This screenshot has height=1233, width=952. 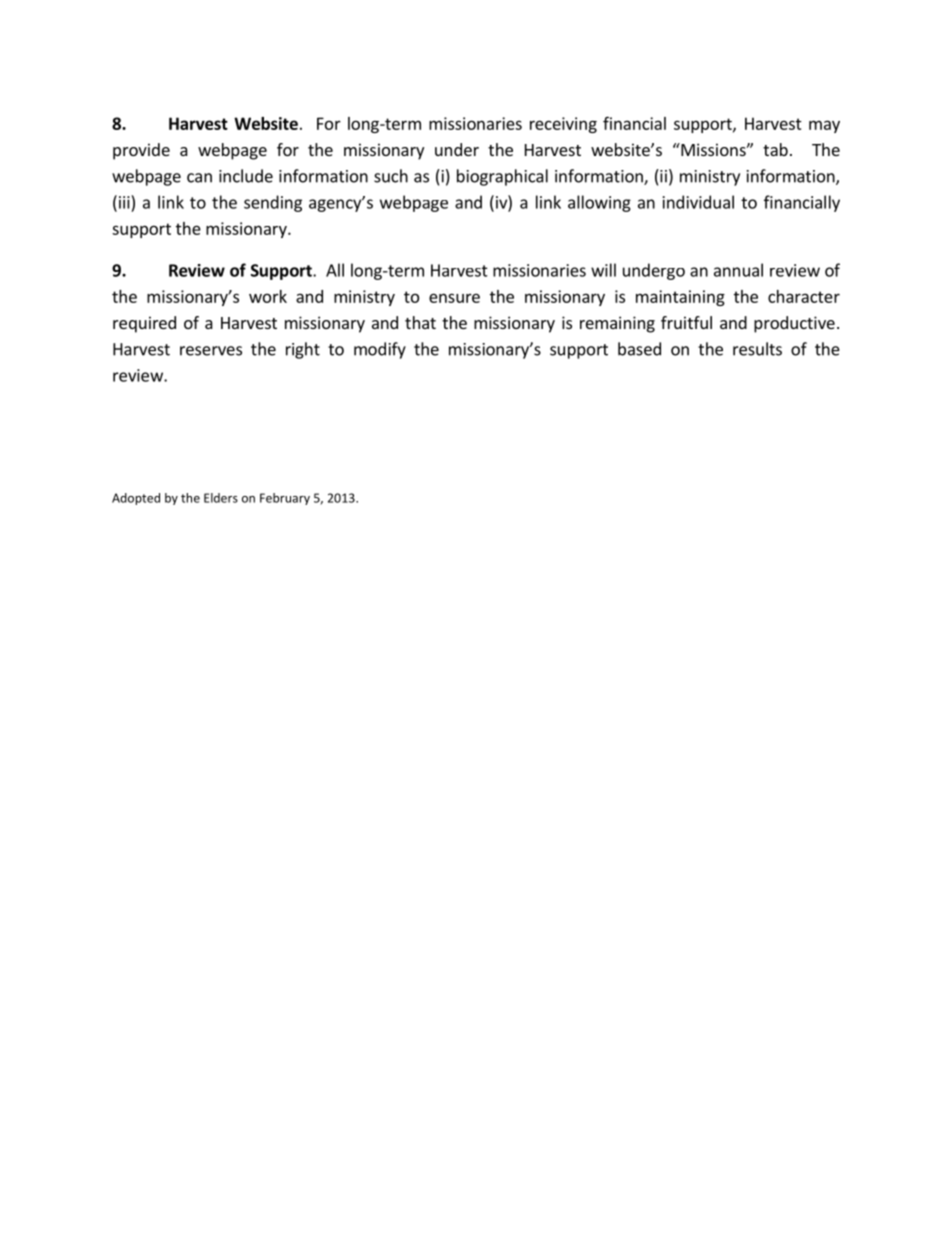 I want to click on individual, so click(x=698, y=202).
